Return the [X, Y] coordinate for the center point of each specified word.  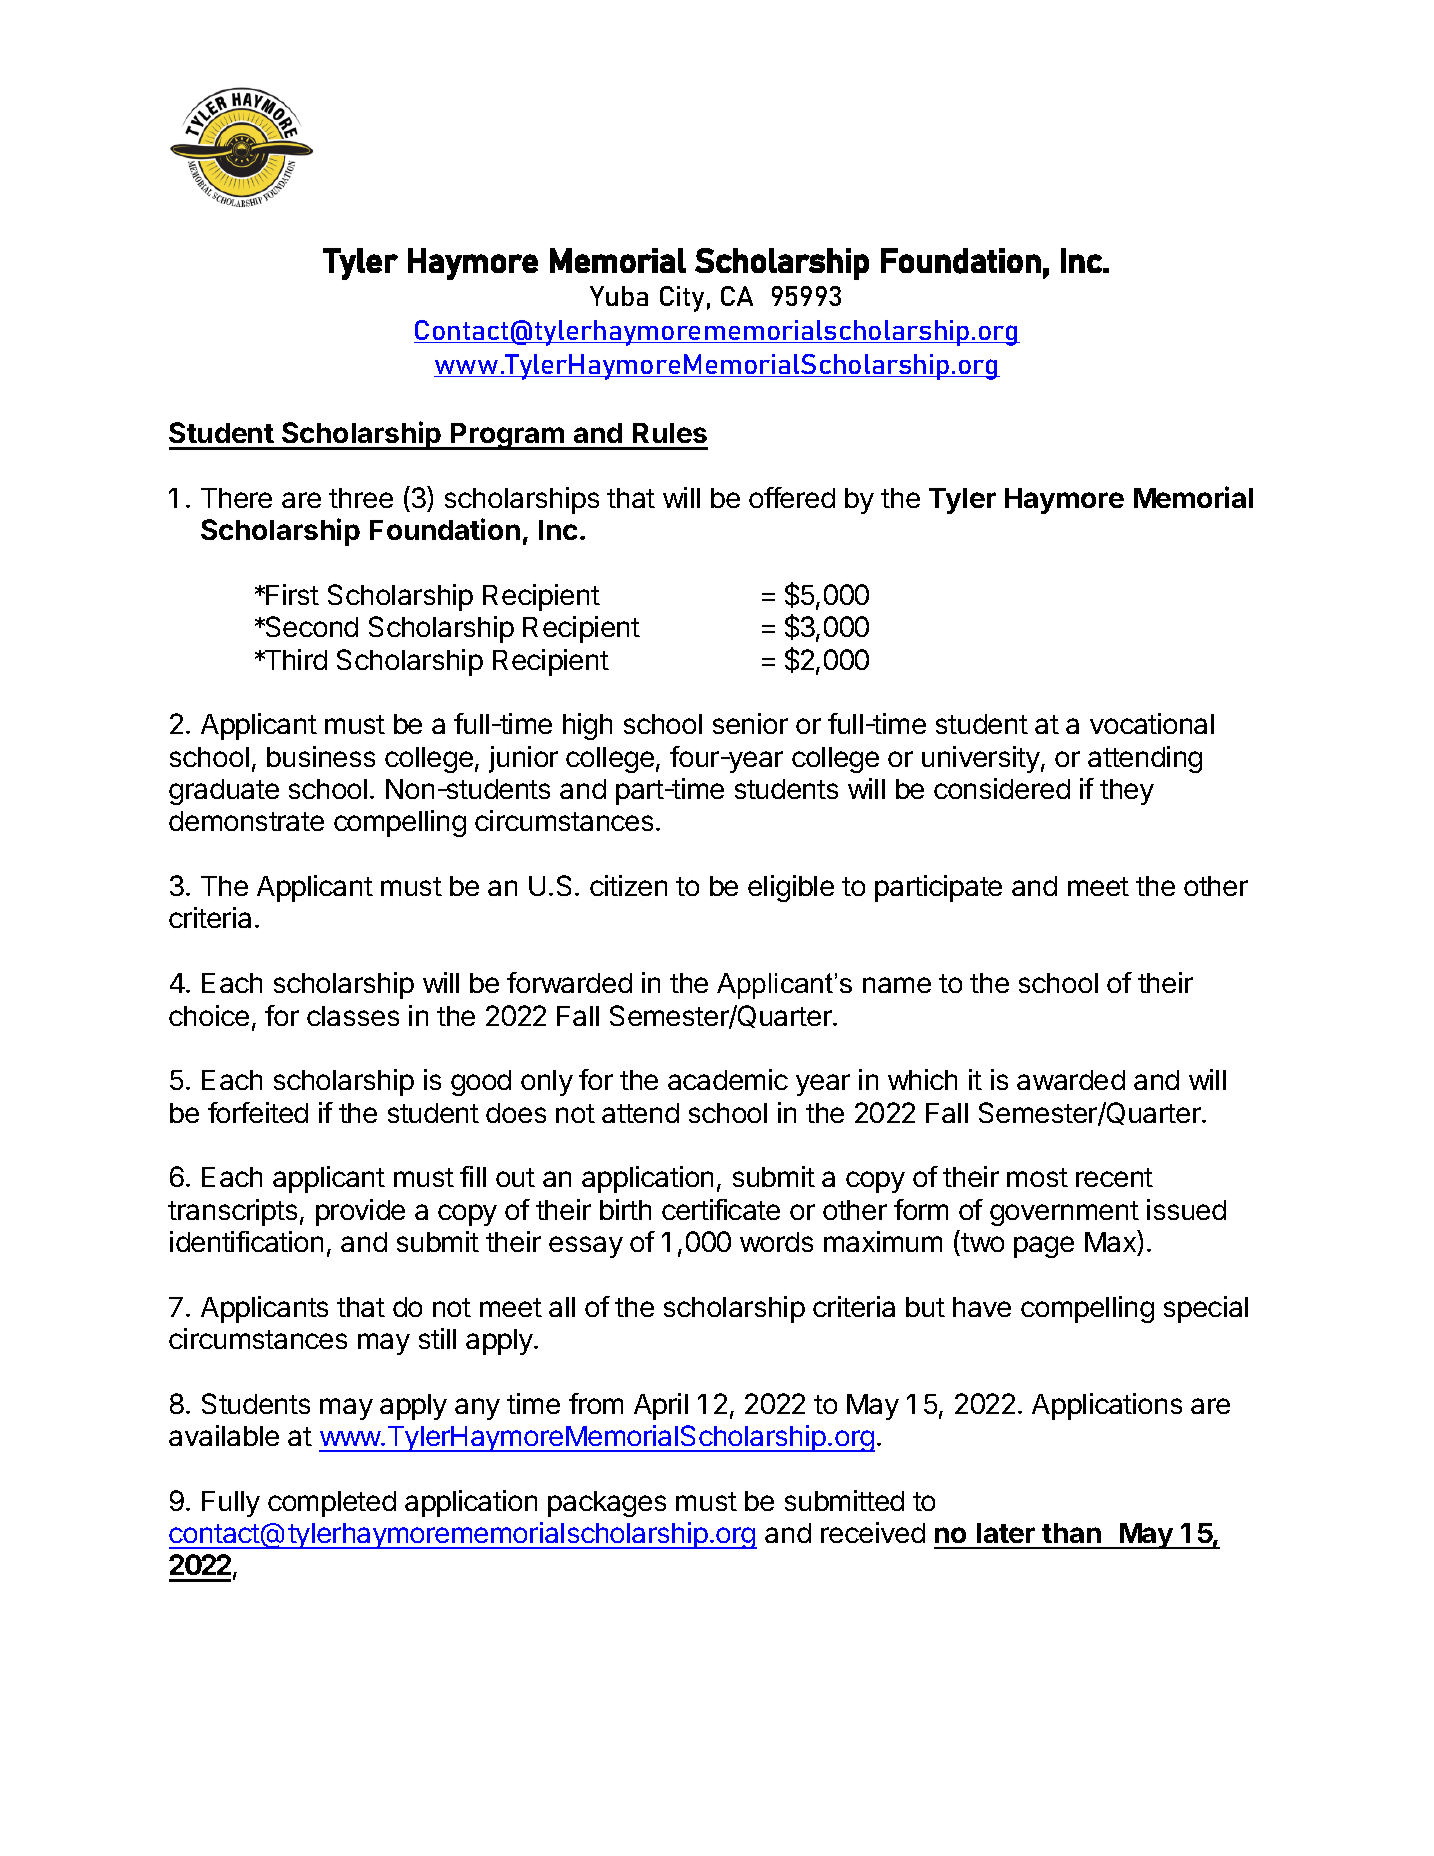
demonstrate [246, 821]
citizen [628, 885]
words [776, 1242]
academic [728, 1079]
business [321, 756]
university [981, 759]
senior [750, 723]
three [361, 498]
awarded [1071, 1080]
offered [792, 497]
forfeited [258, 1112]
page [1044, 1247]
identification [246, 1241]
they [1127, 792]
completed [332, 1504]
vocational [1152, 723]
